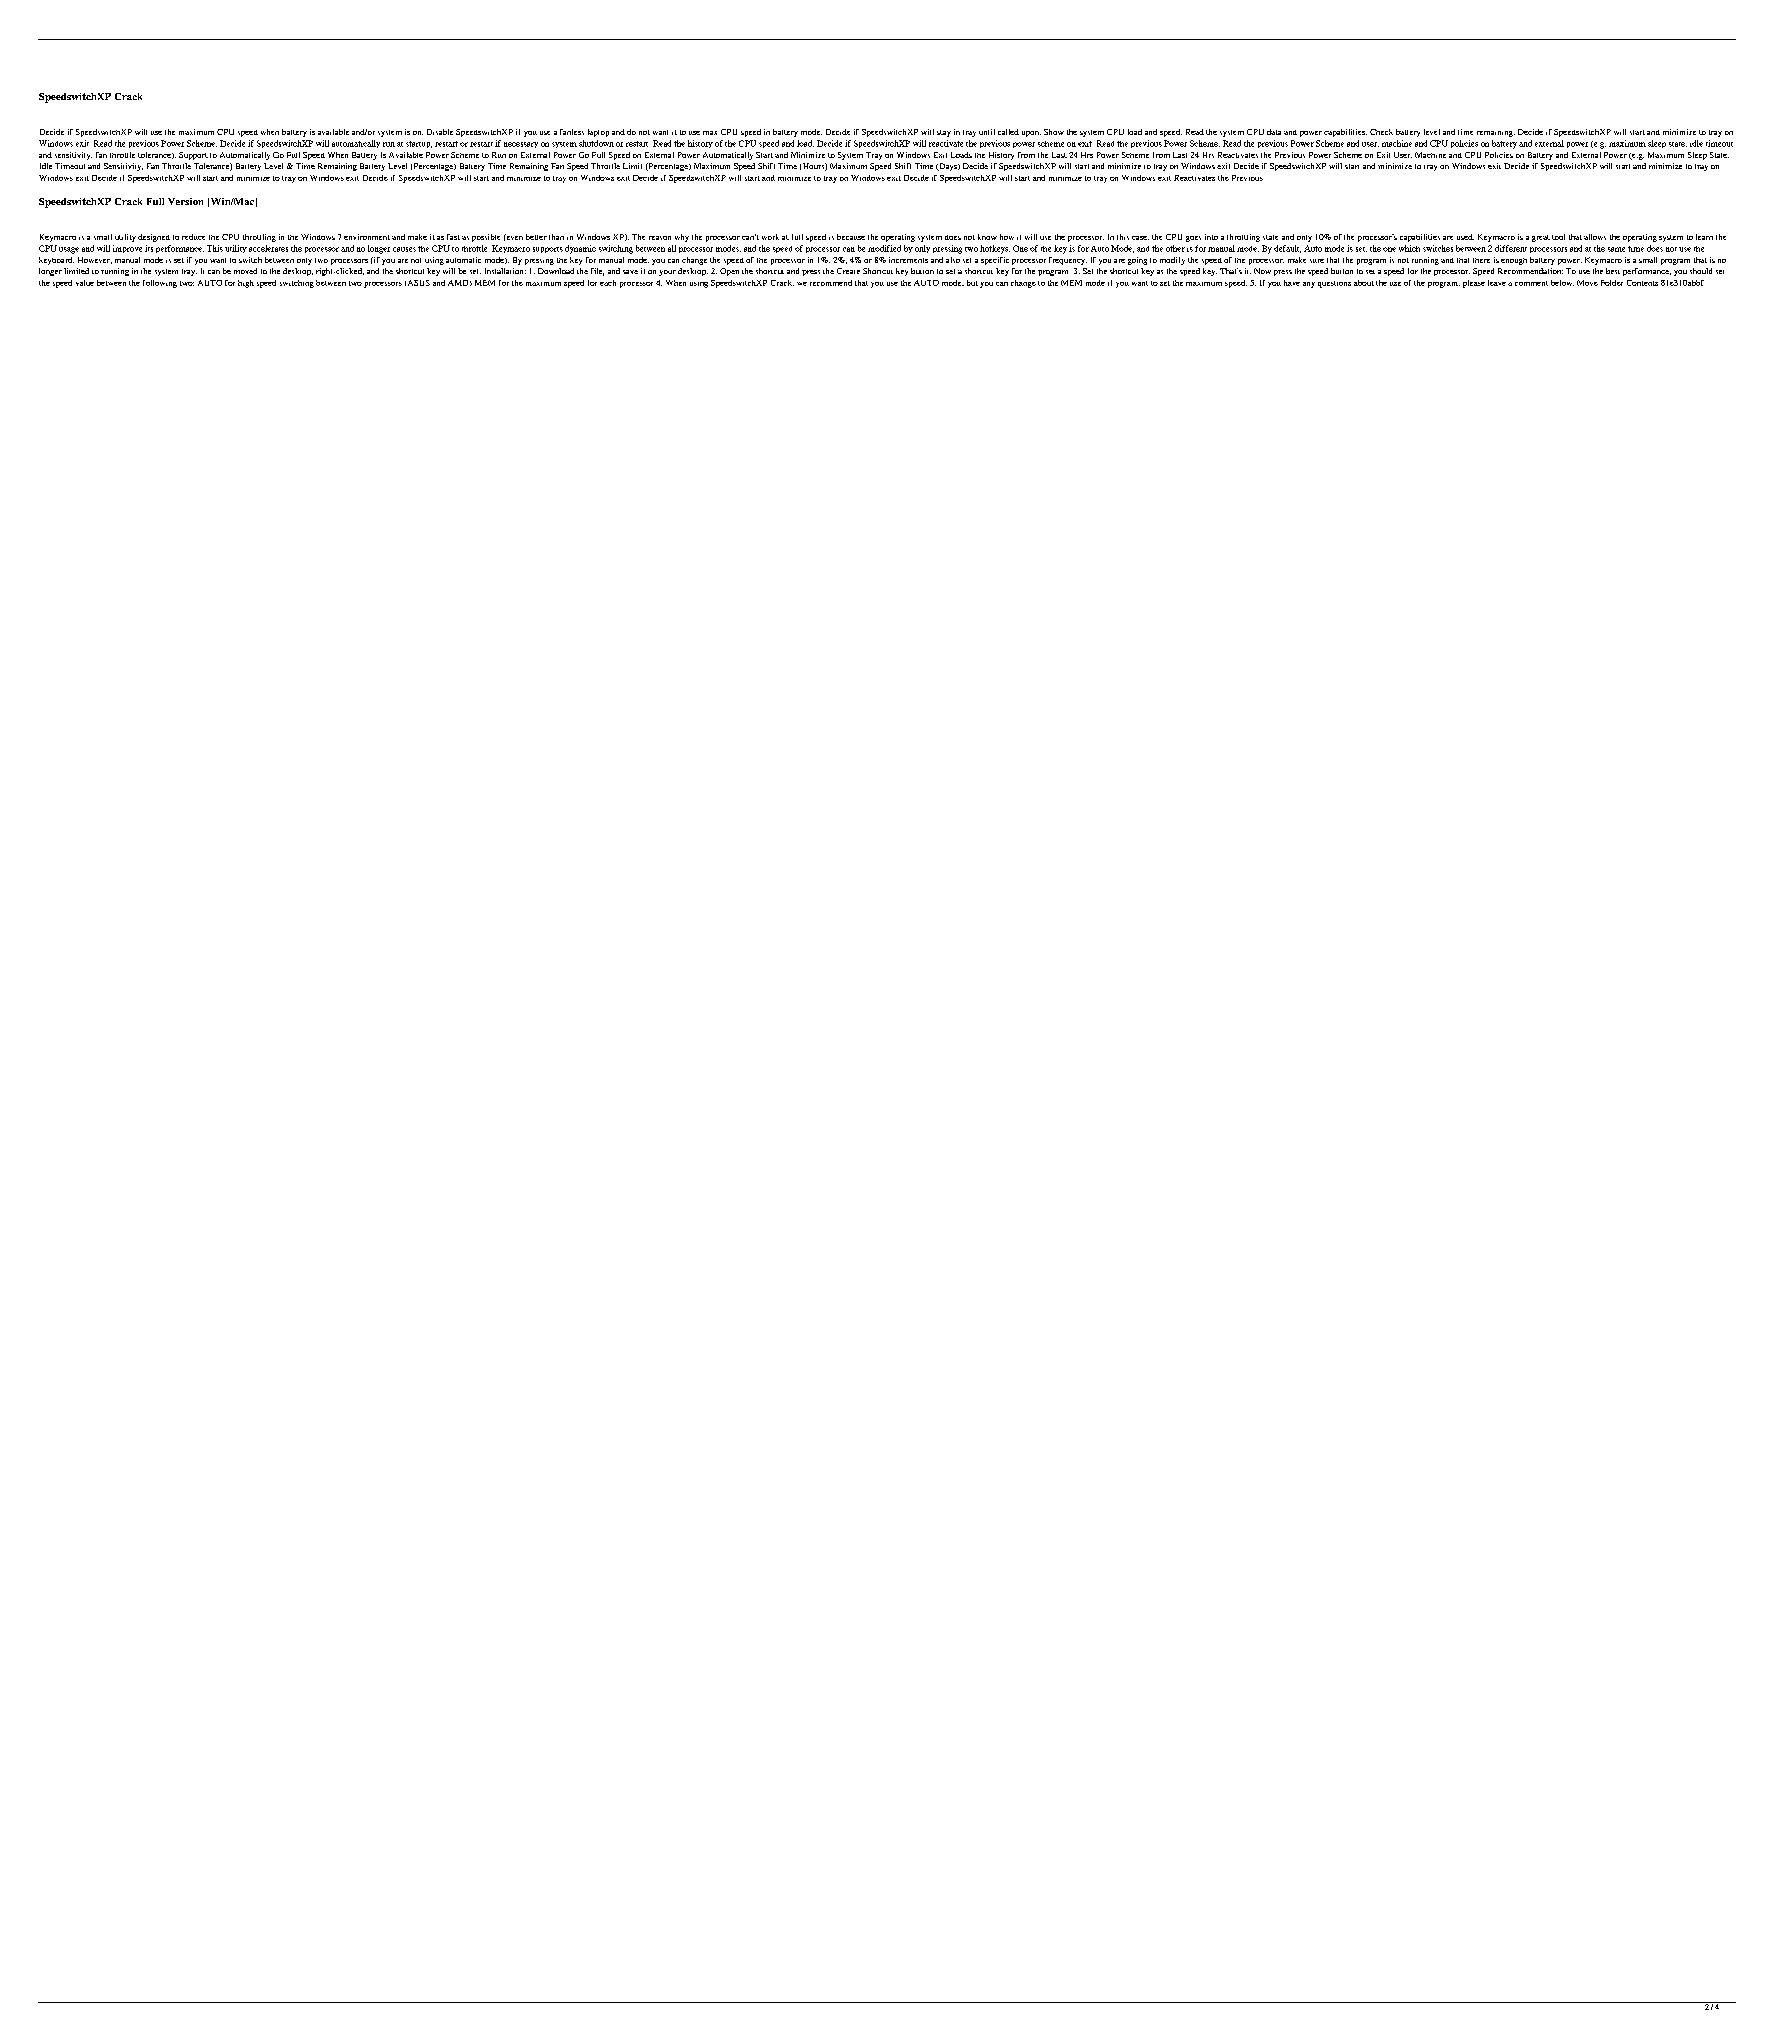 The image size is (1774, 2028). I want to click on Version, so click(185, 201).
